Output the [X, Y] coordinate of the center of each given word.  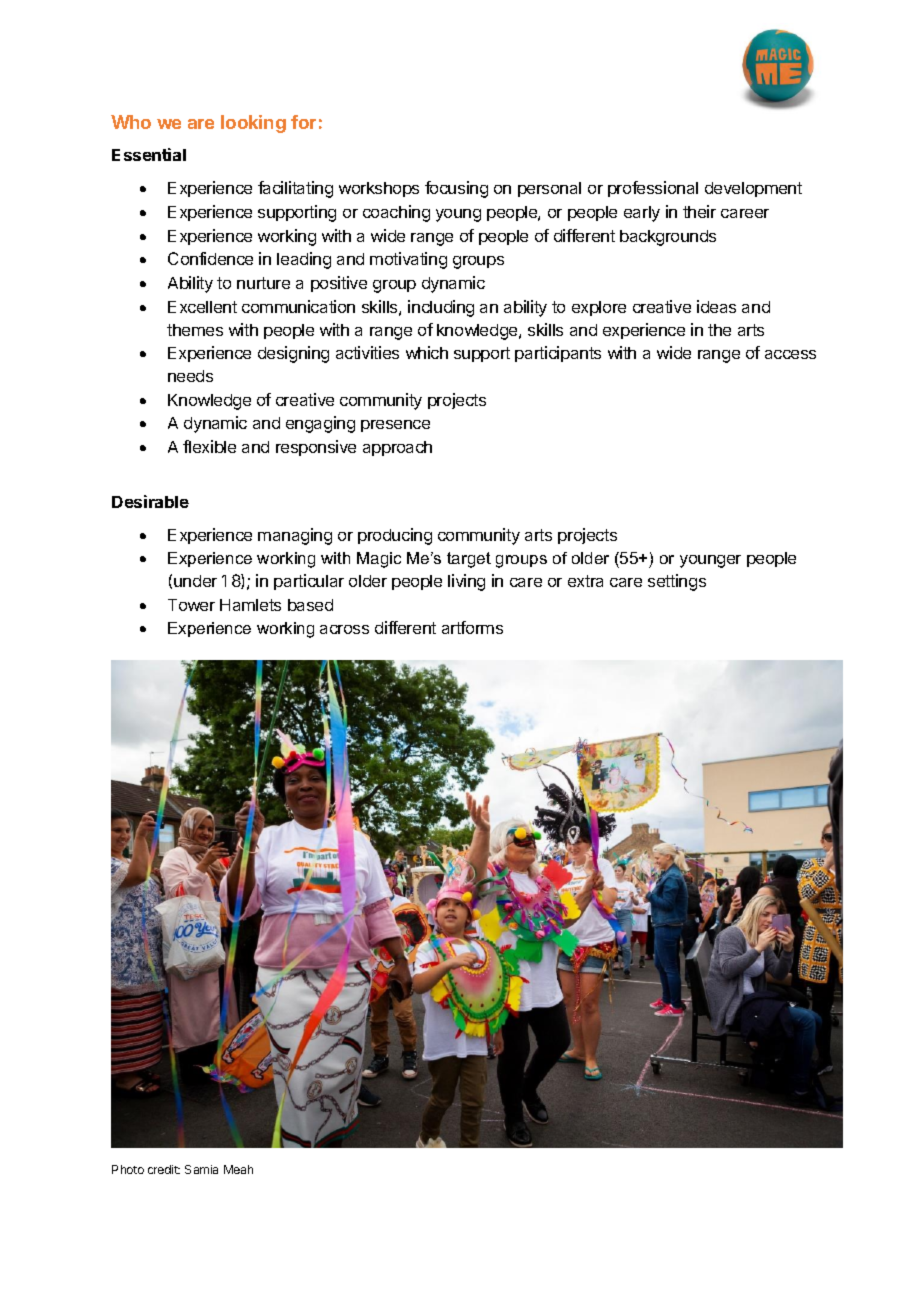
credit [164, 1169]
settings [677, 582]
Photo [128, 1169]
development [753, 189]
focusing [456, 189]
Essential [149, 154]
